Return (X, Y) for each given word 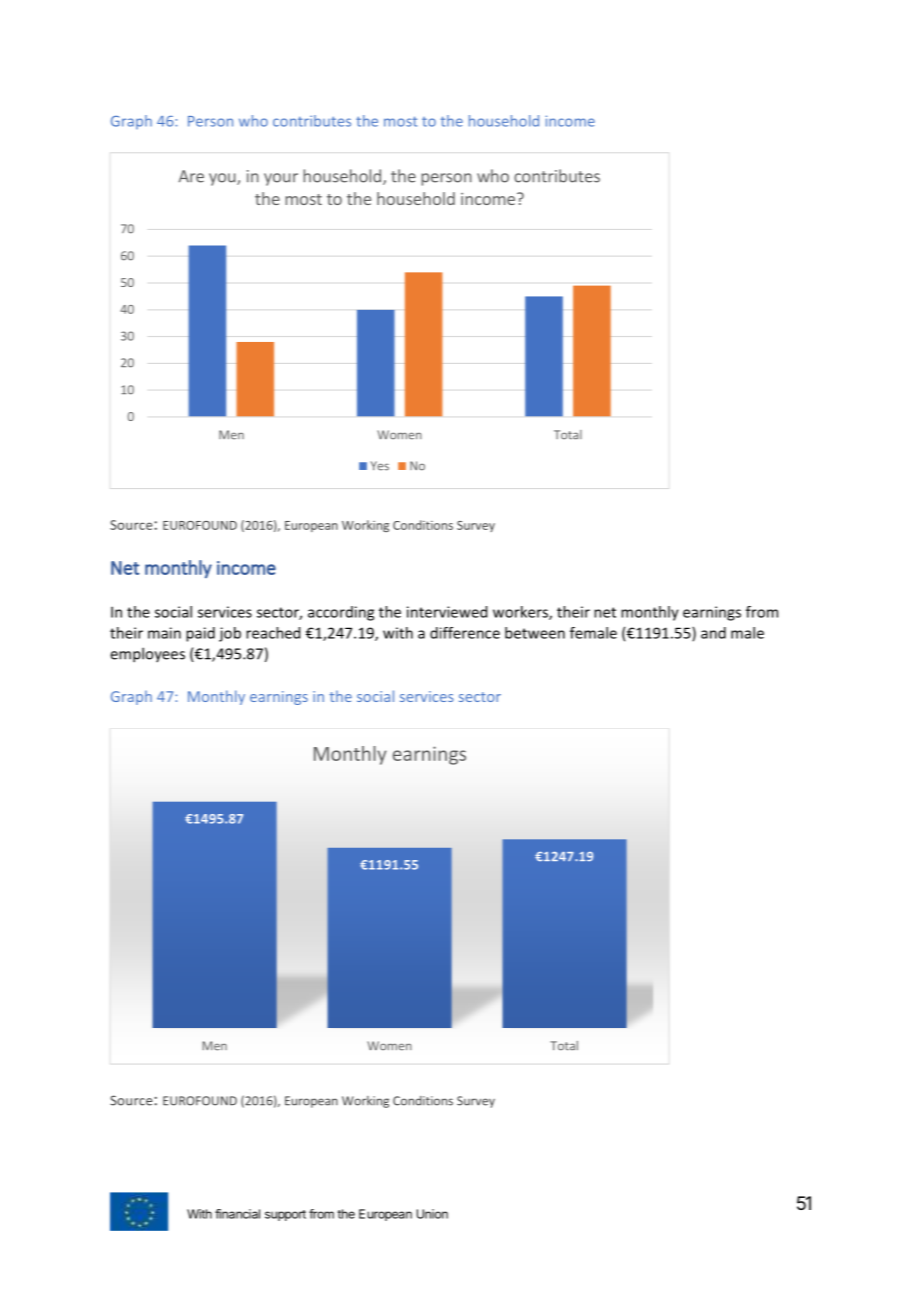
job (230, 634)
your (281, 179)
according (341, 613)
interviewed (447, 612)
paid (200, 634)
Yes (380, 466)
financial (237, 1214)
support (285, 1215)
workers (521, 613)
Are (191, 176)
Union (432, 1214)
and (713, 633)
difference (465, 633)
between (535, 633)
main (164, 633)
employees (147, 655)
